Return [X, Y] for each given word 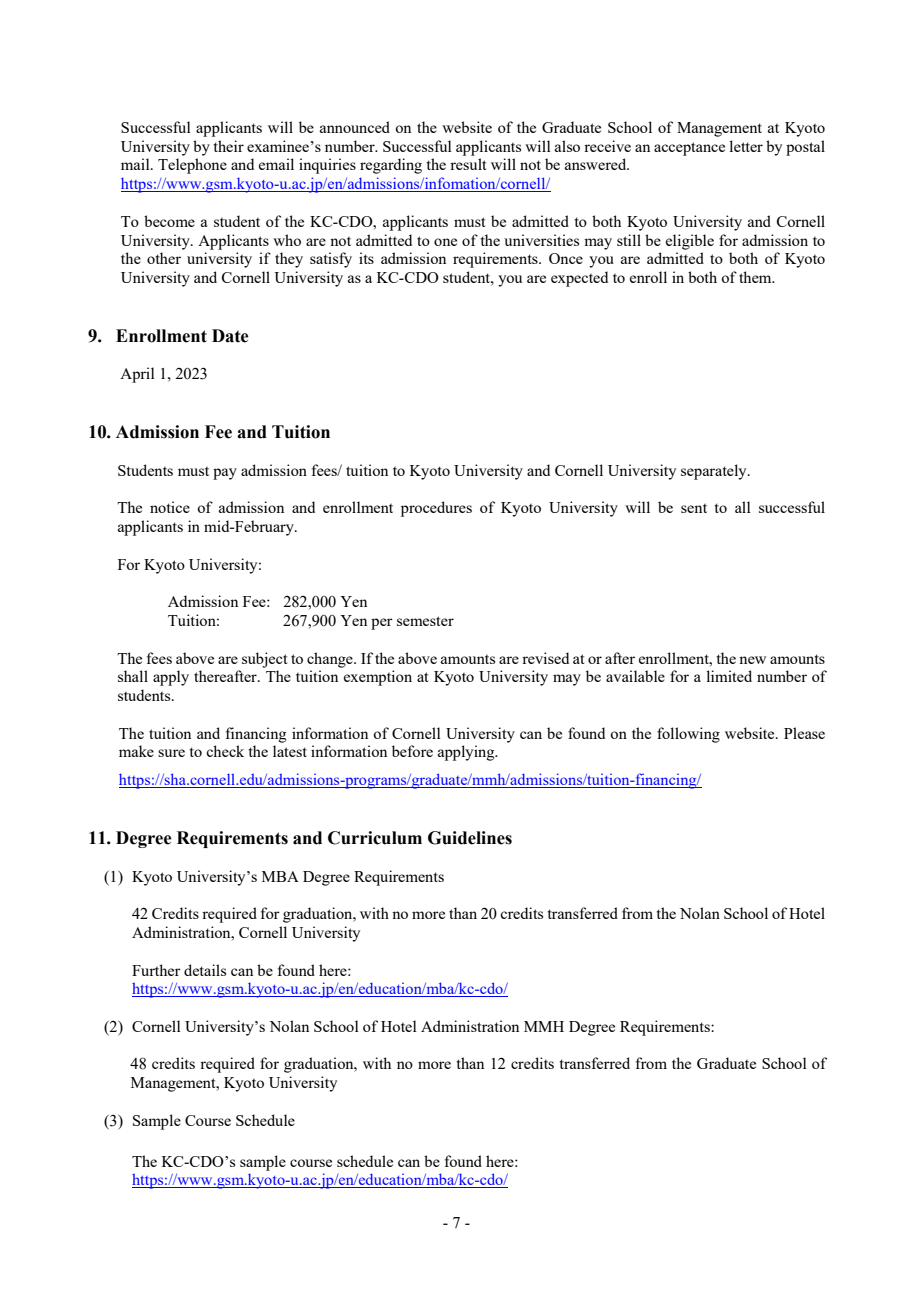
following [688, 735]
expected [579, 279]
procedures [436, 509]
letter [746, 146]
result [468, 164]
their [229, 146]
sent [694, 508]
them [756, 277]
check [225, 751]
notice [170, 507]
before [412, 751]
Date [230, 336]
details [205, 970]
